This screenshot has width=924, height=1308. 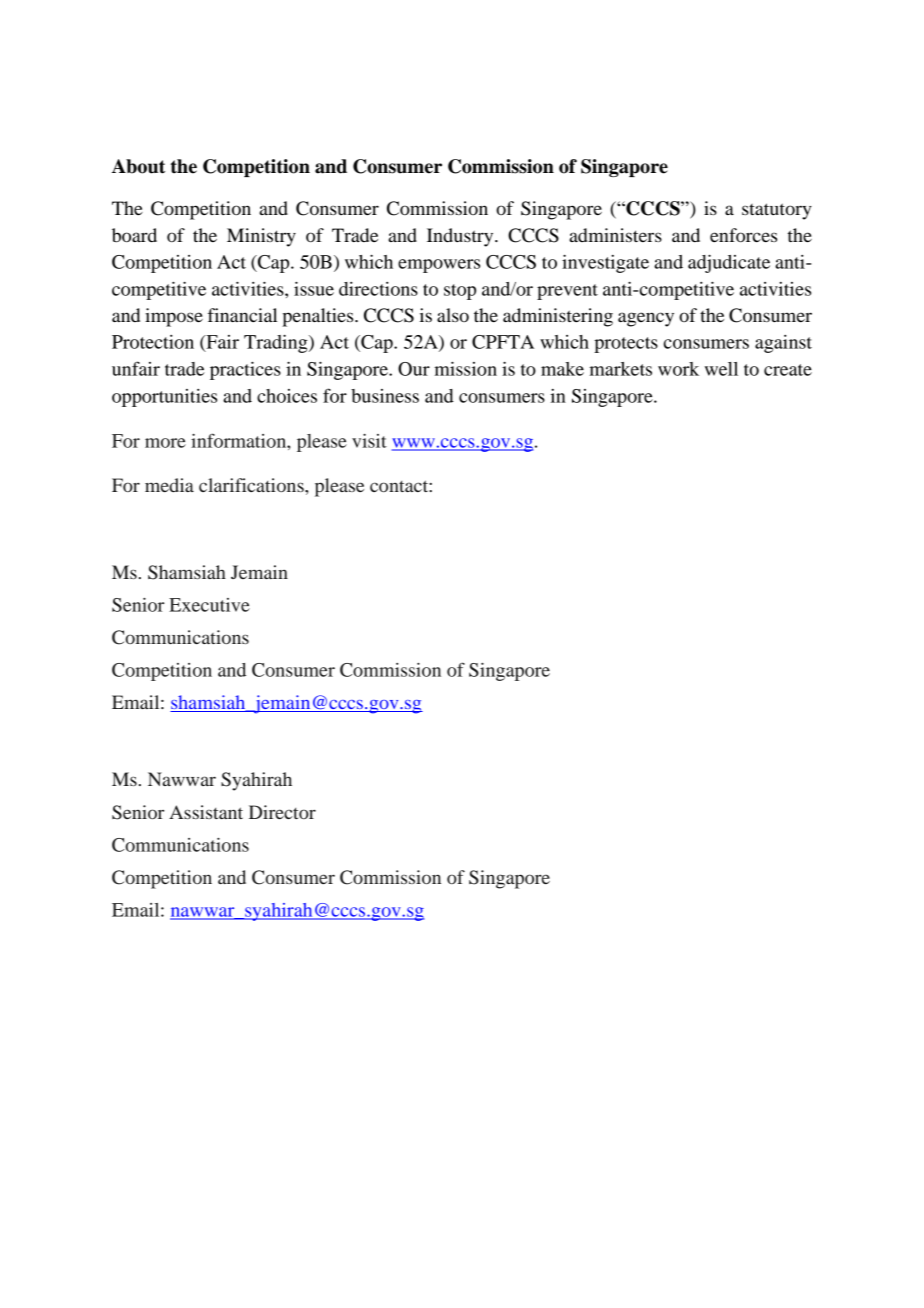 I want to click on Director, so click(x=282, y=812).
